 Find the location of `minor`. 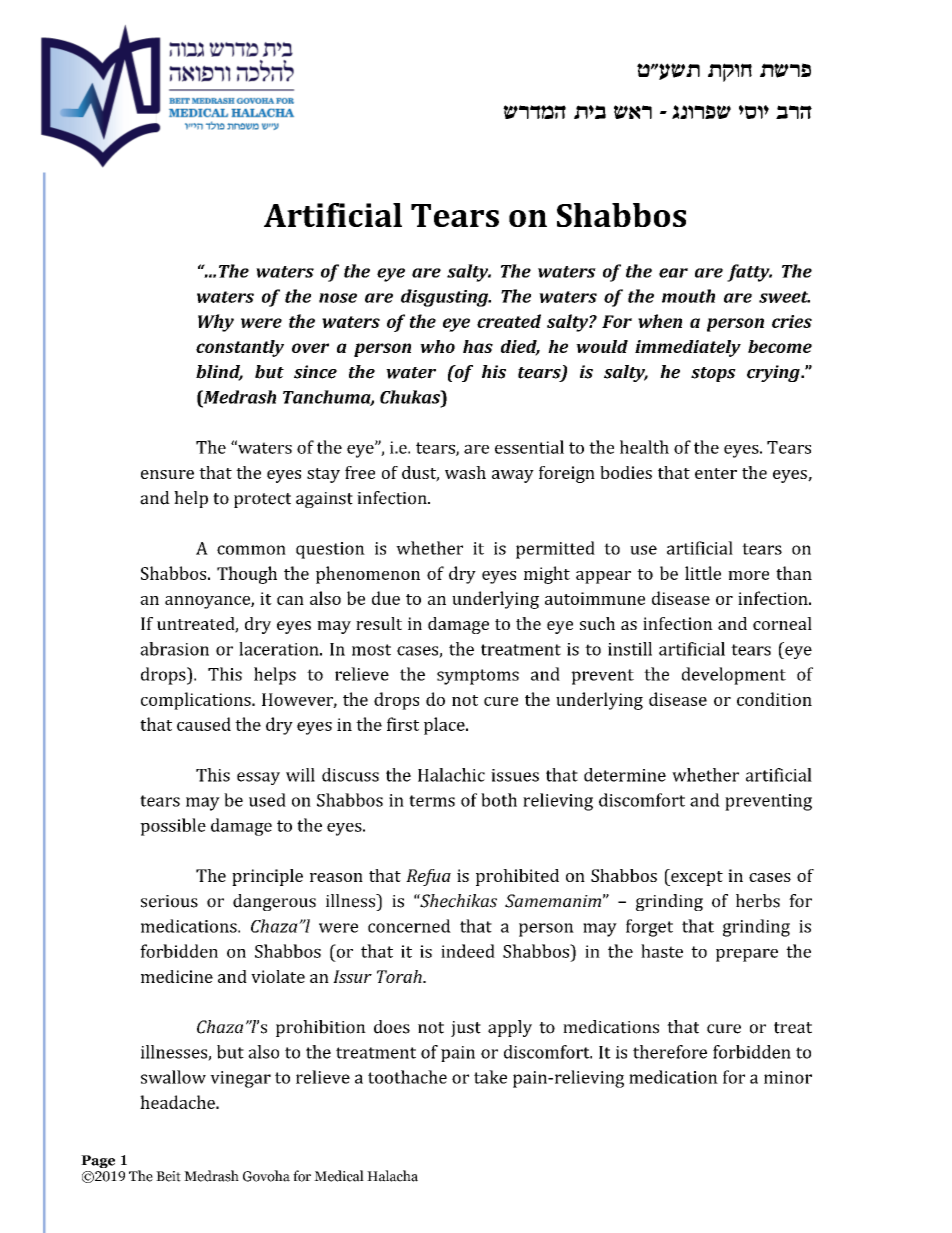

minor is located at coordinates (788, 1077).
